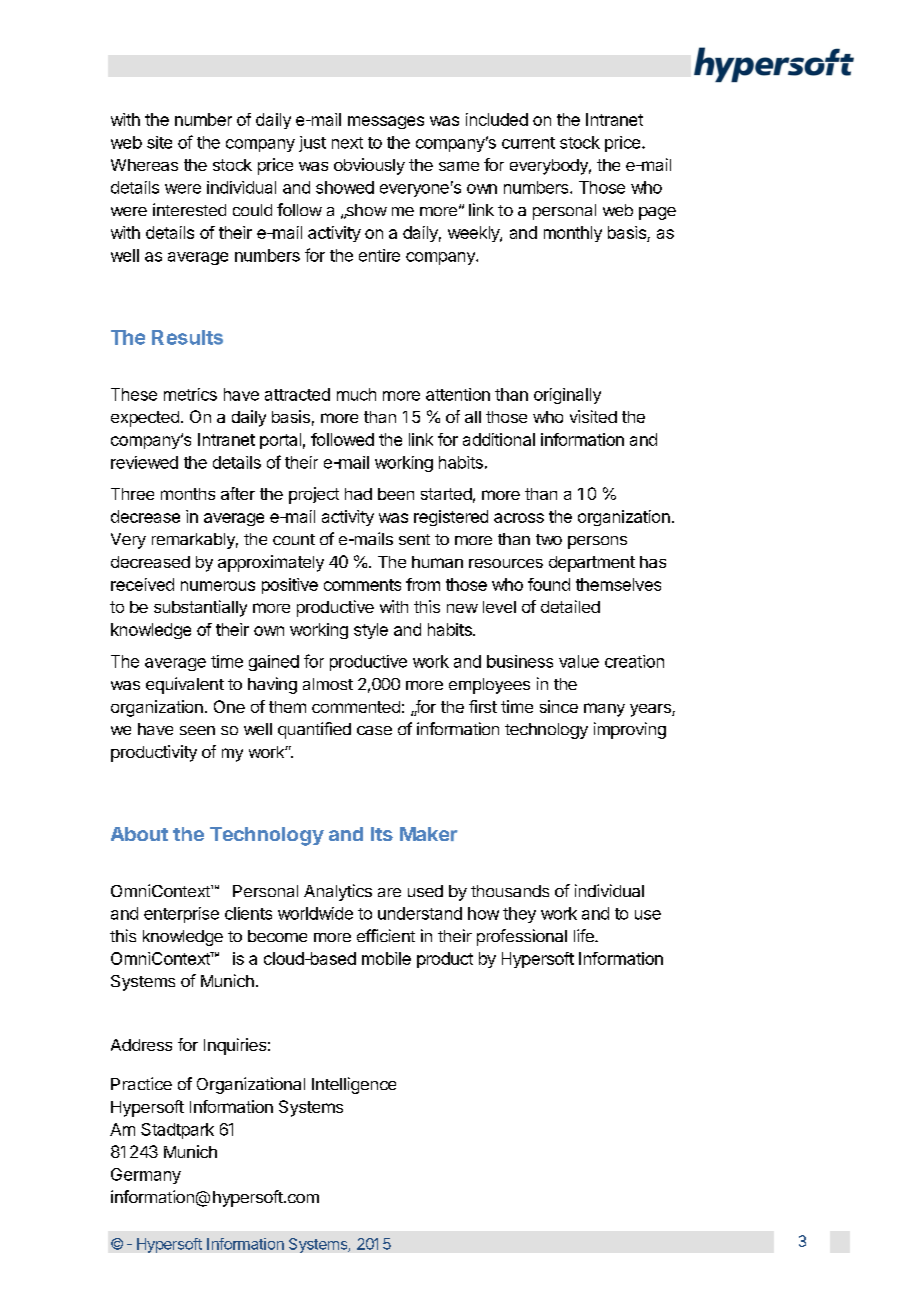  Describe the element at coordinates (585, 935) in the image. I see `life` at that location.
